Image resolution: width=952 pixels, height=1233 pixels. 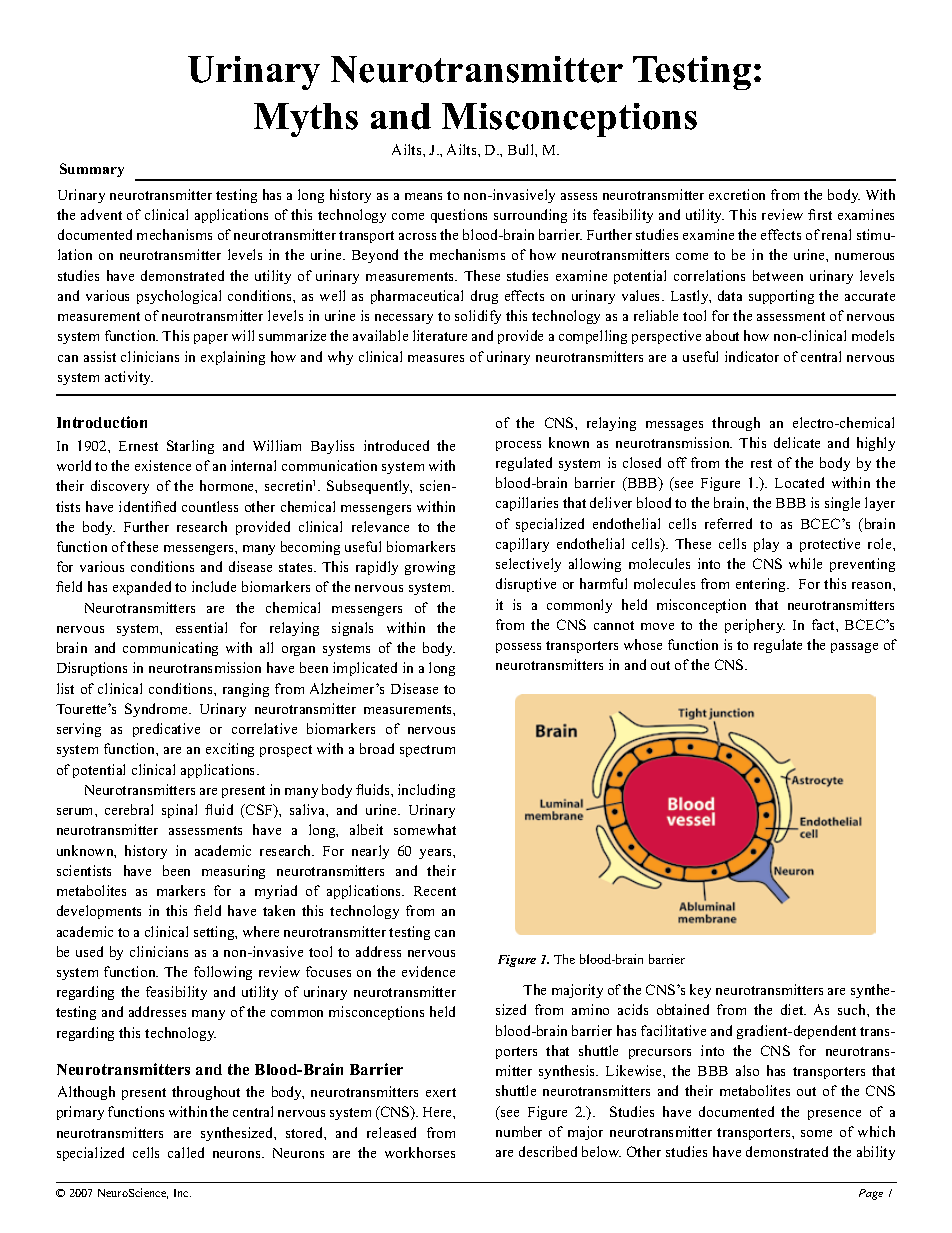 What do you see at coordinates (527, 504) in the screenshot?
I see `capillaries` at bounding box center [527, 504].
